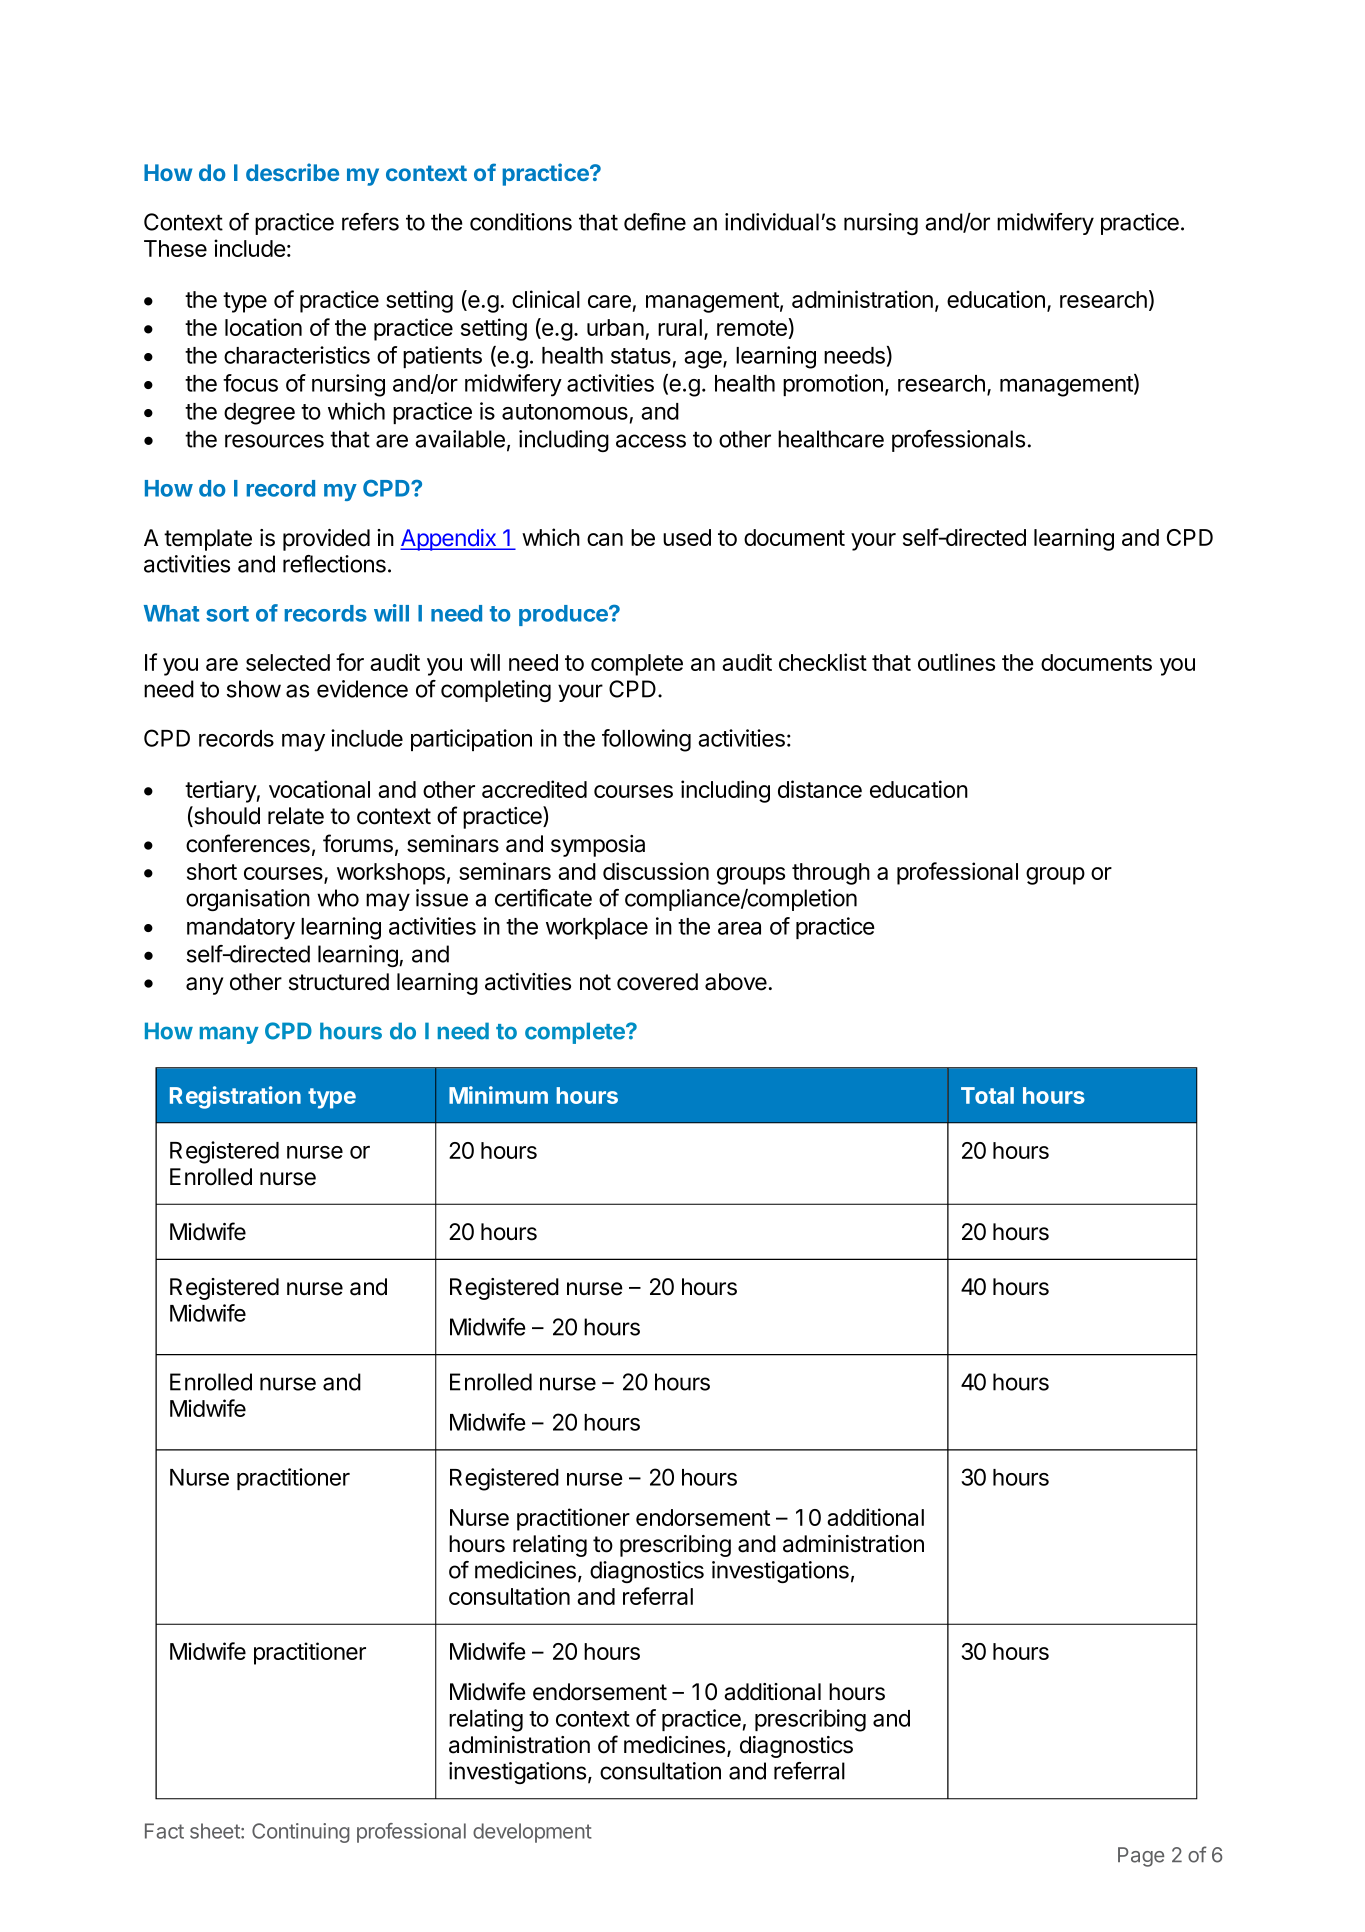  What do you see at coordinates (987, 1095) in the image?
I see `Total` at bounding box center [987, 1095].
